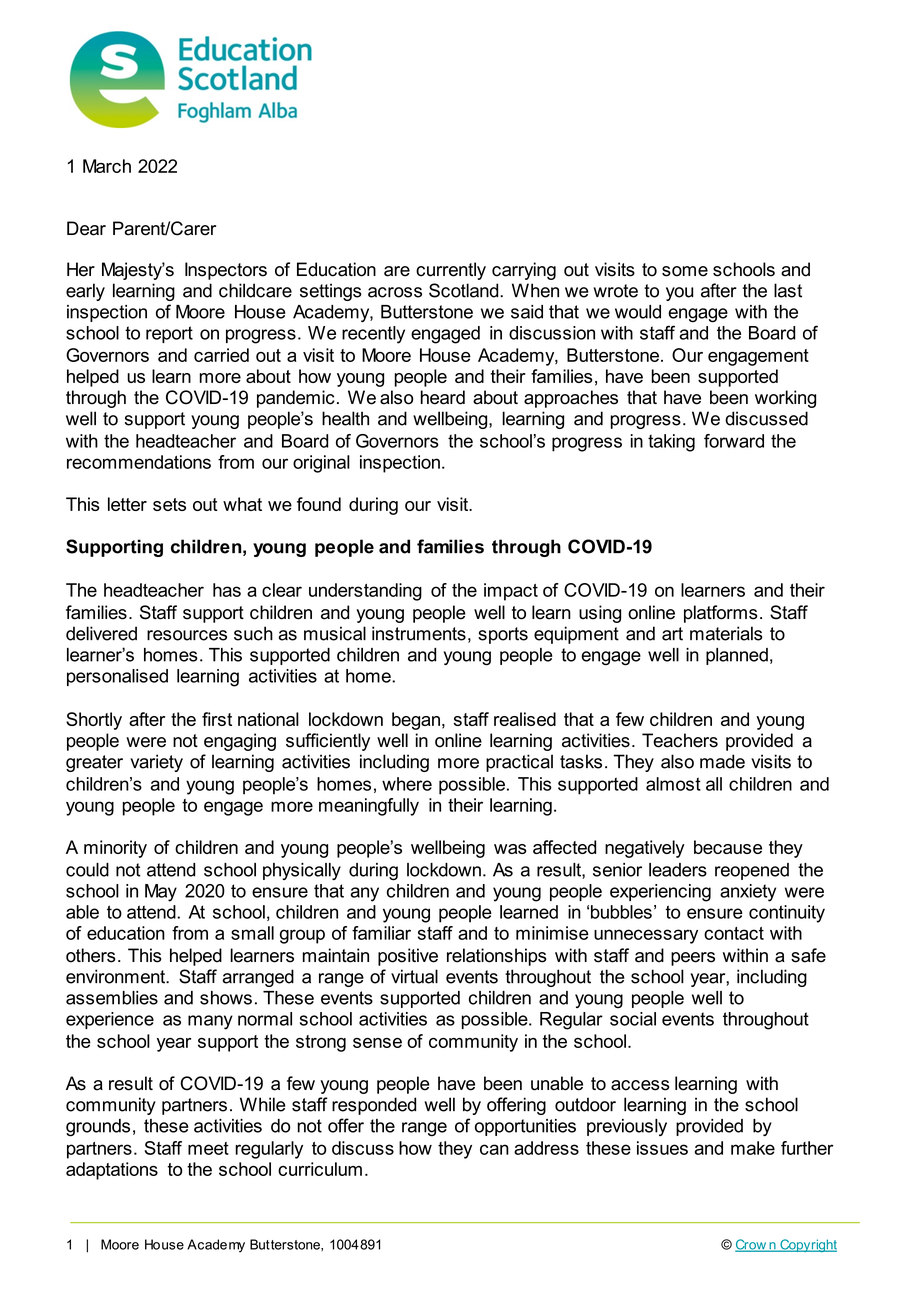 The width and height of the screenshot is (924, 1309). What do you see at coordinates (451, 271) in the screenshot?
I see `currently` at bounding box center [451, 271].
